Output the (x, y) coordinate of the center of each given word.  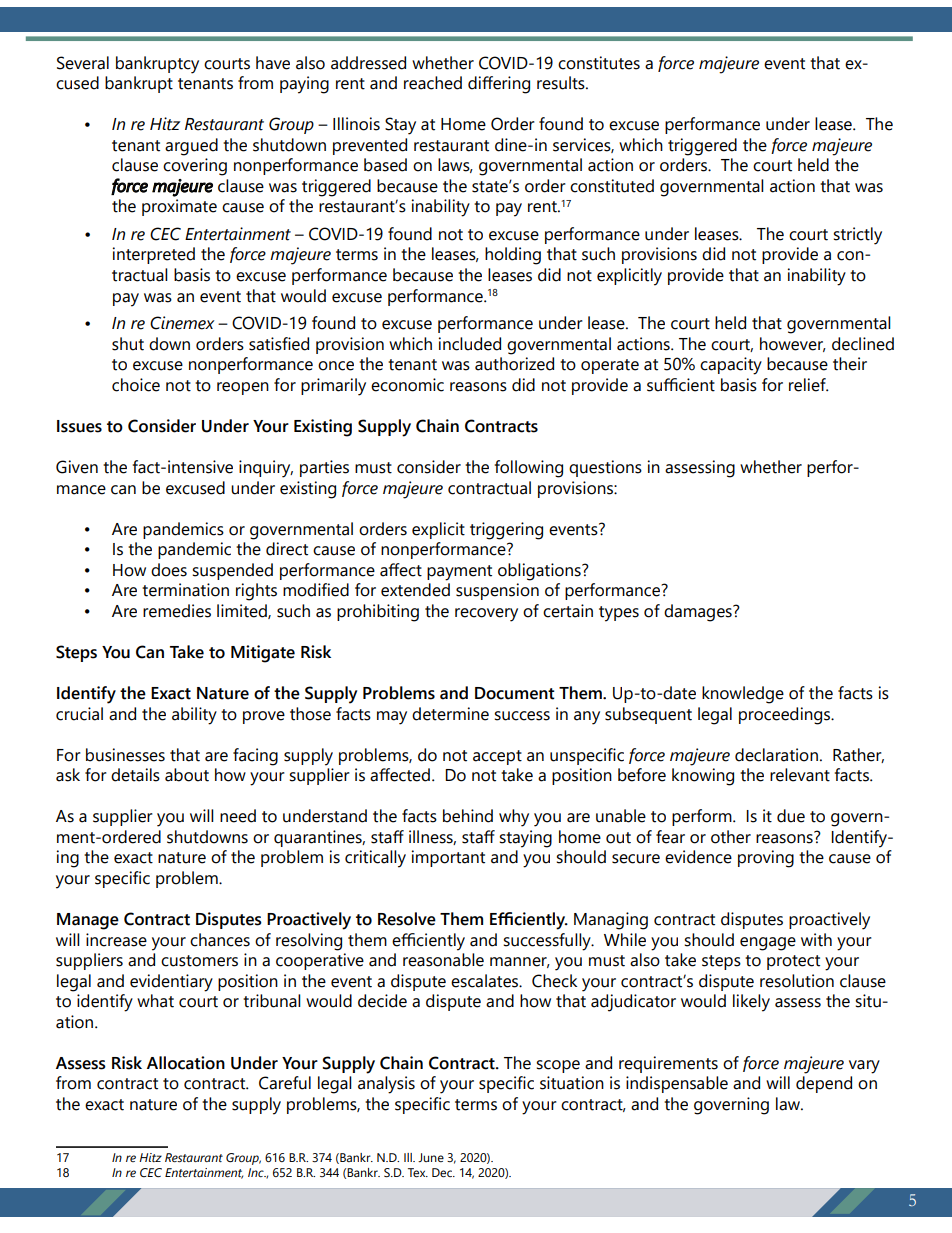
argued (191, 147)
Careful (285, 1083)
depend (824, 1084)
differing (499, 85)
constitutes (599, 63)
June (431, 1157)
